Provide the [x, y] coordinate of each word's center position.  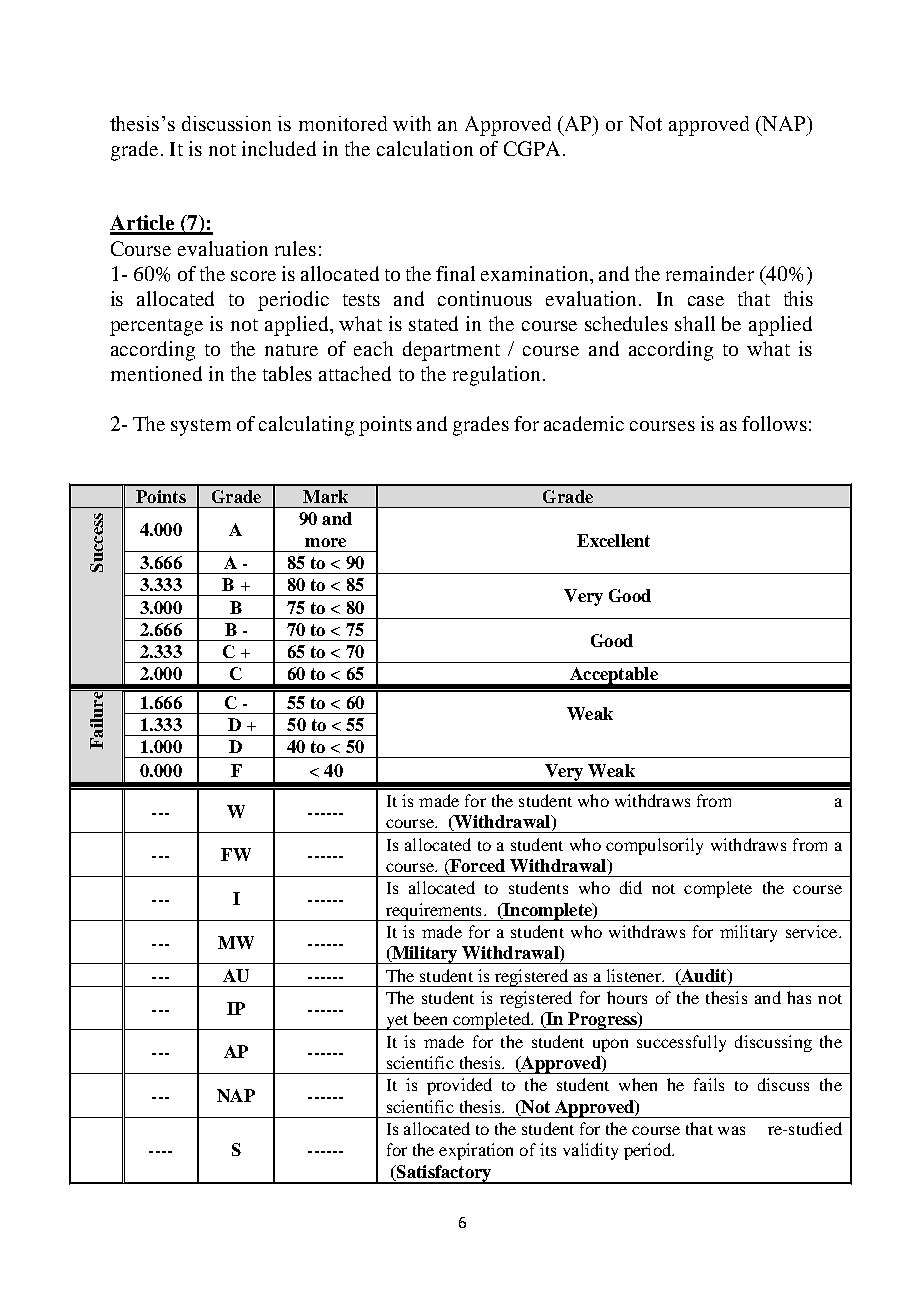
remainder [710, 273]
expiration [476, 1151]
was [731, 1130]
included [279, 148]
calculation [425, 148]
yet [397, 1022]
